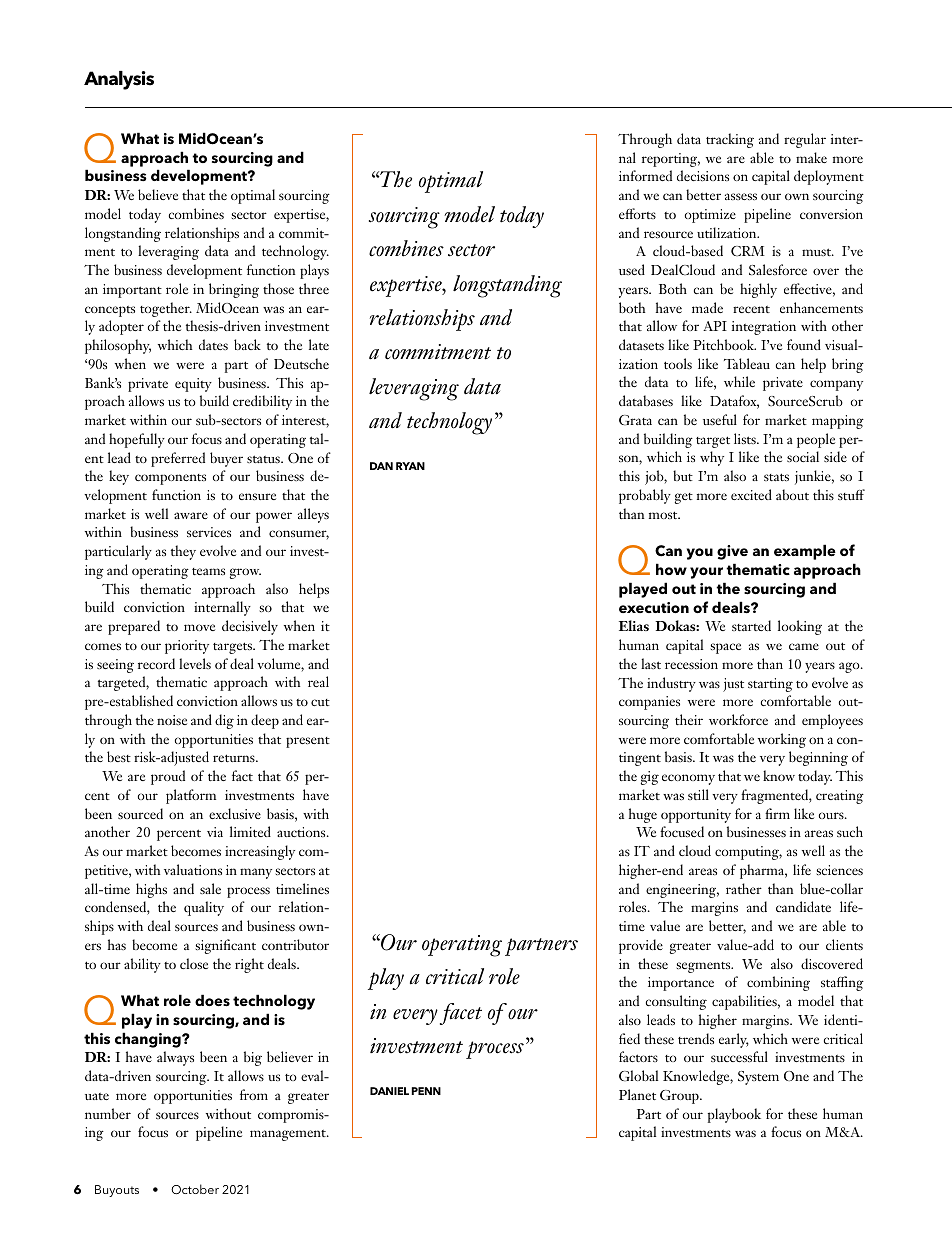  Describe the element at coordinates (426, 1091) in the page. I see `PENN` at that location.
